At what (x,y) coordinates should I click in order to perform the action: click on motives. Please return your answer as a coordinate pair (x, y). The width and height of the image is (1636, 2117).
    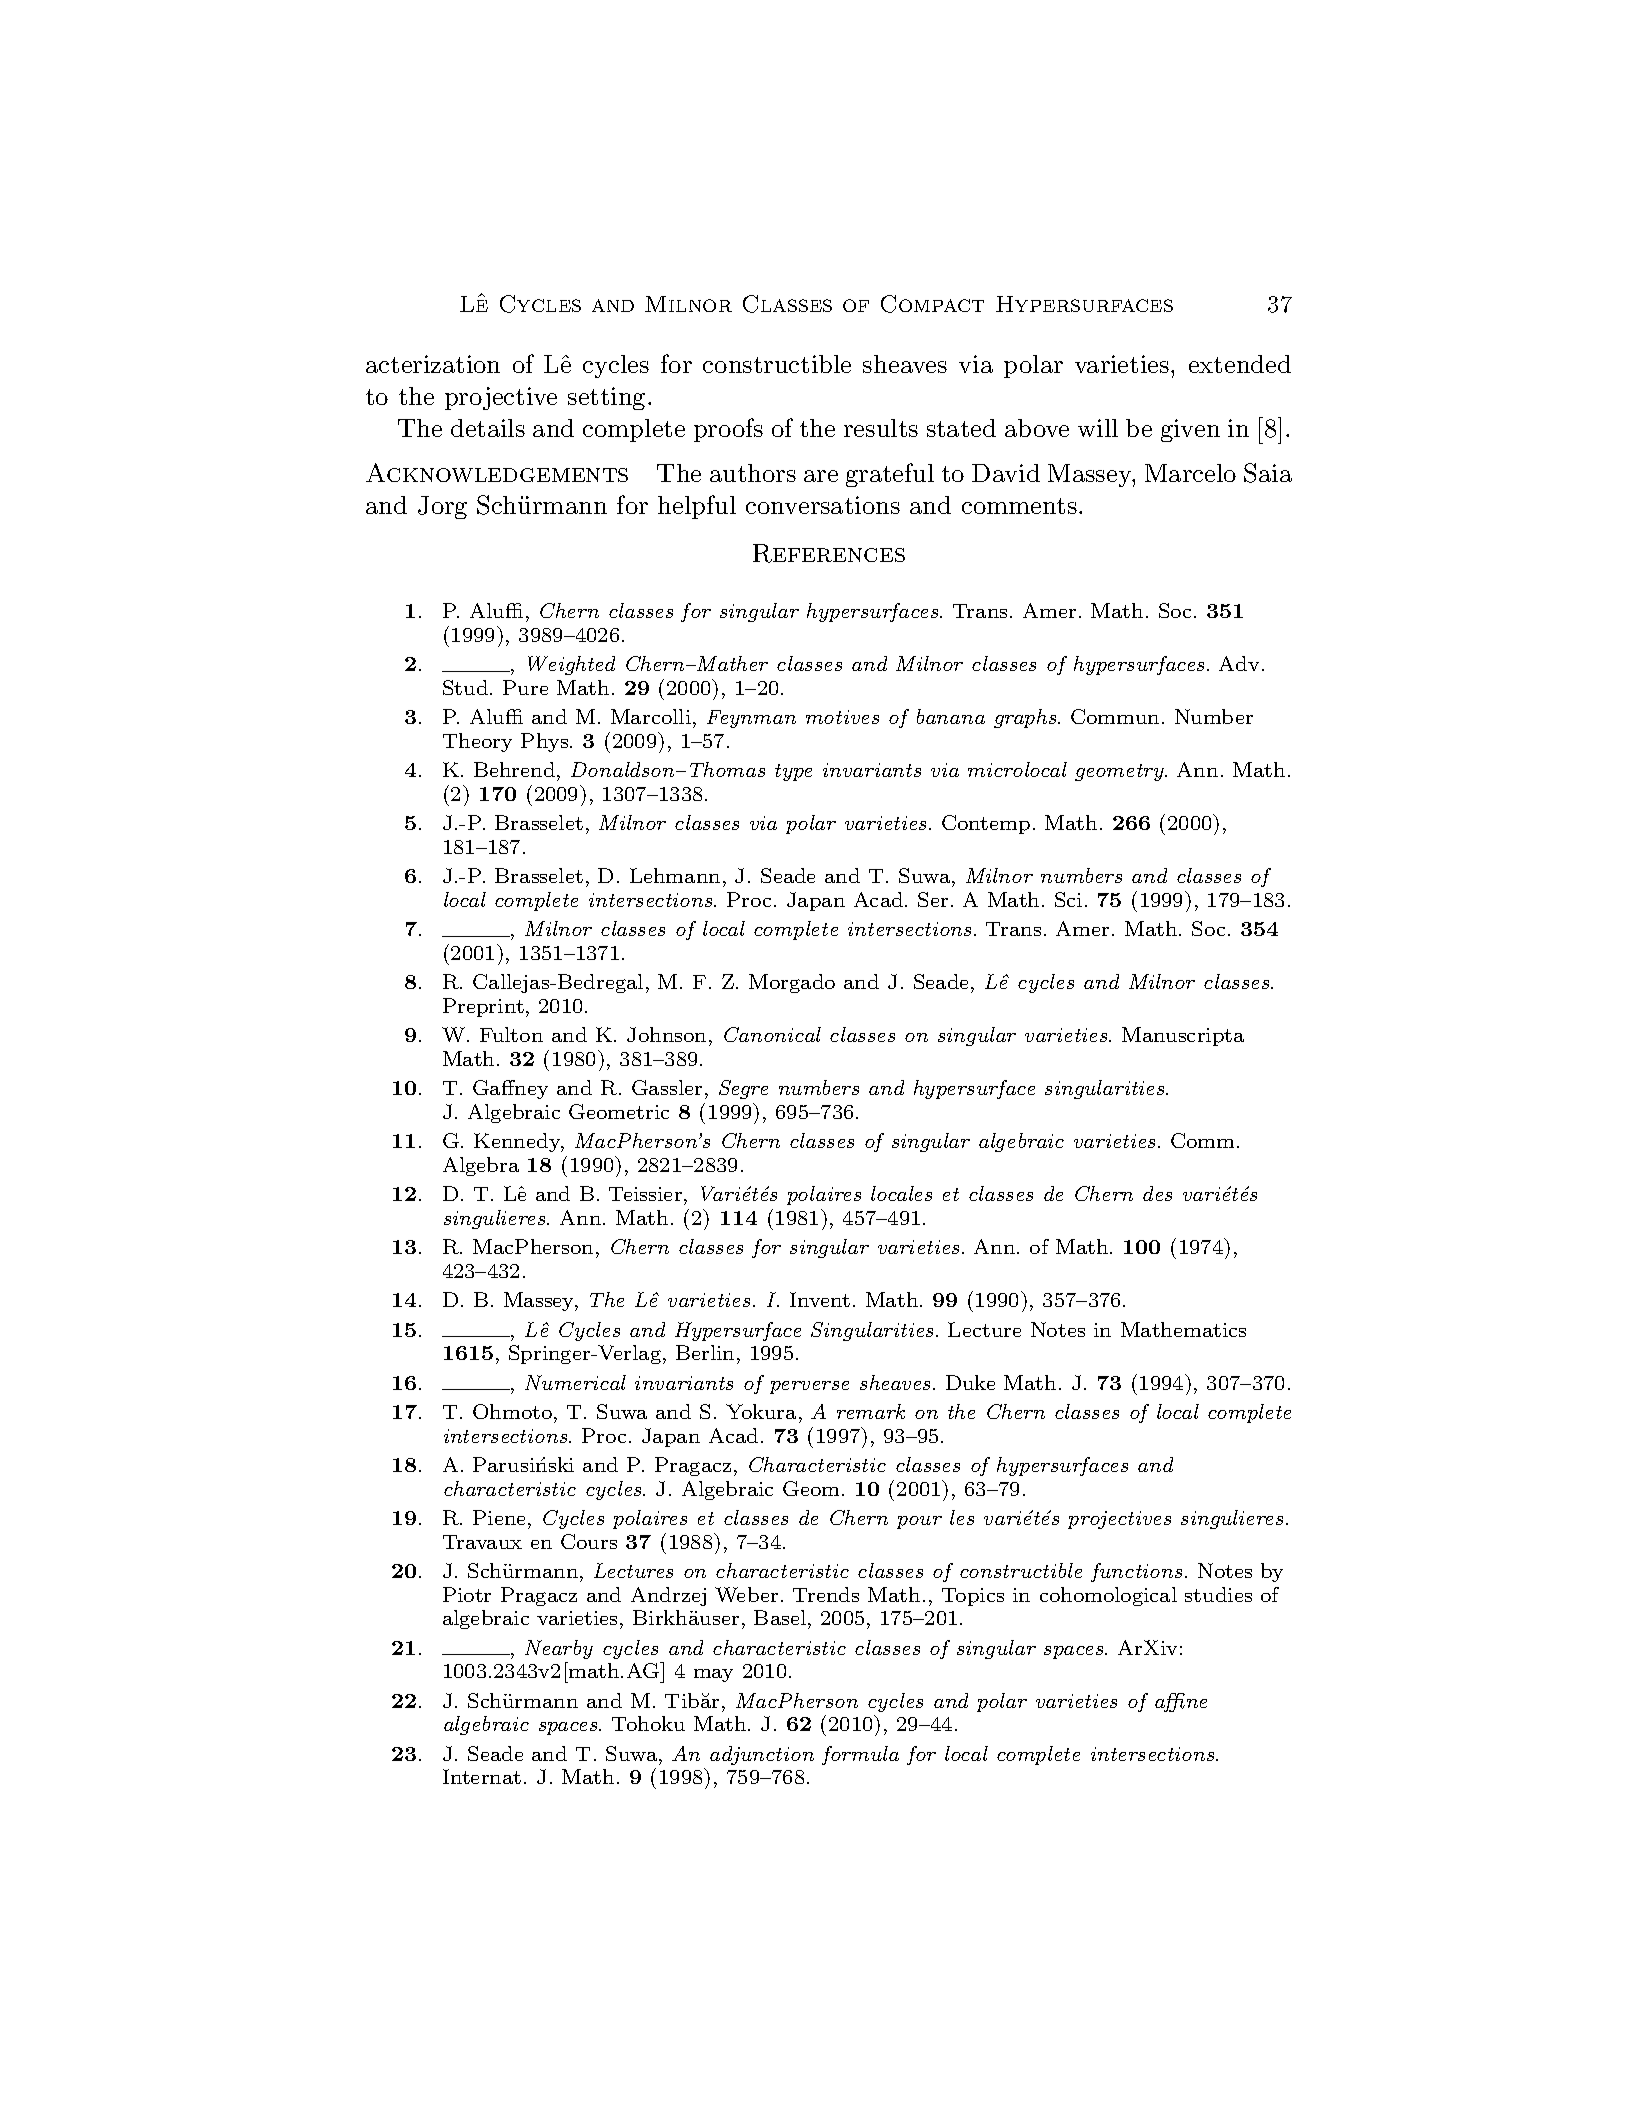
    Looking at the image, I should click on (842, 717).
